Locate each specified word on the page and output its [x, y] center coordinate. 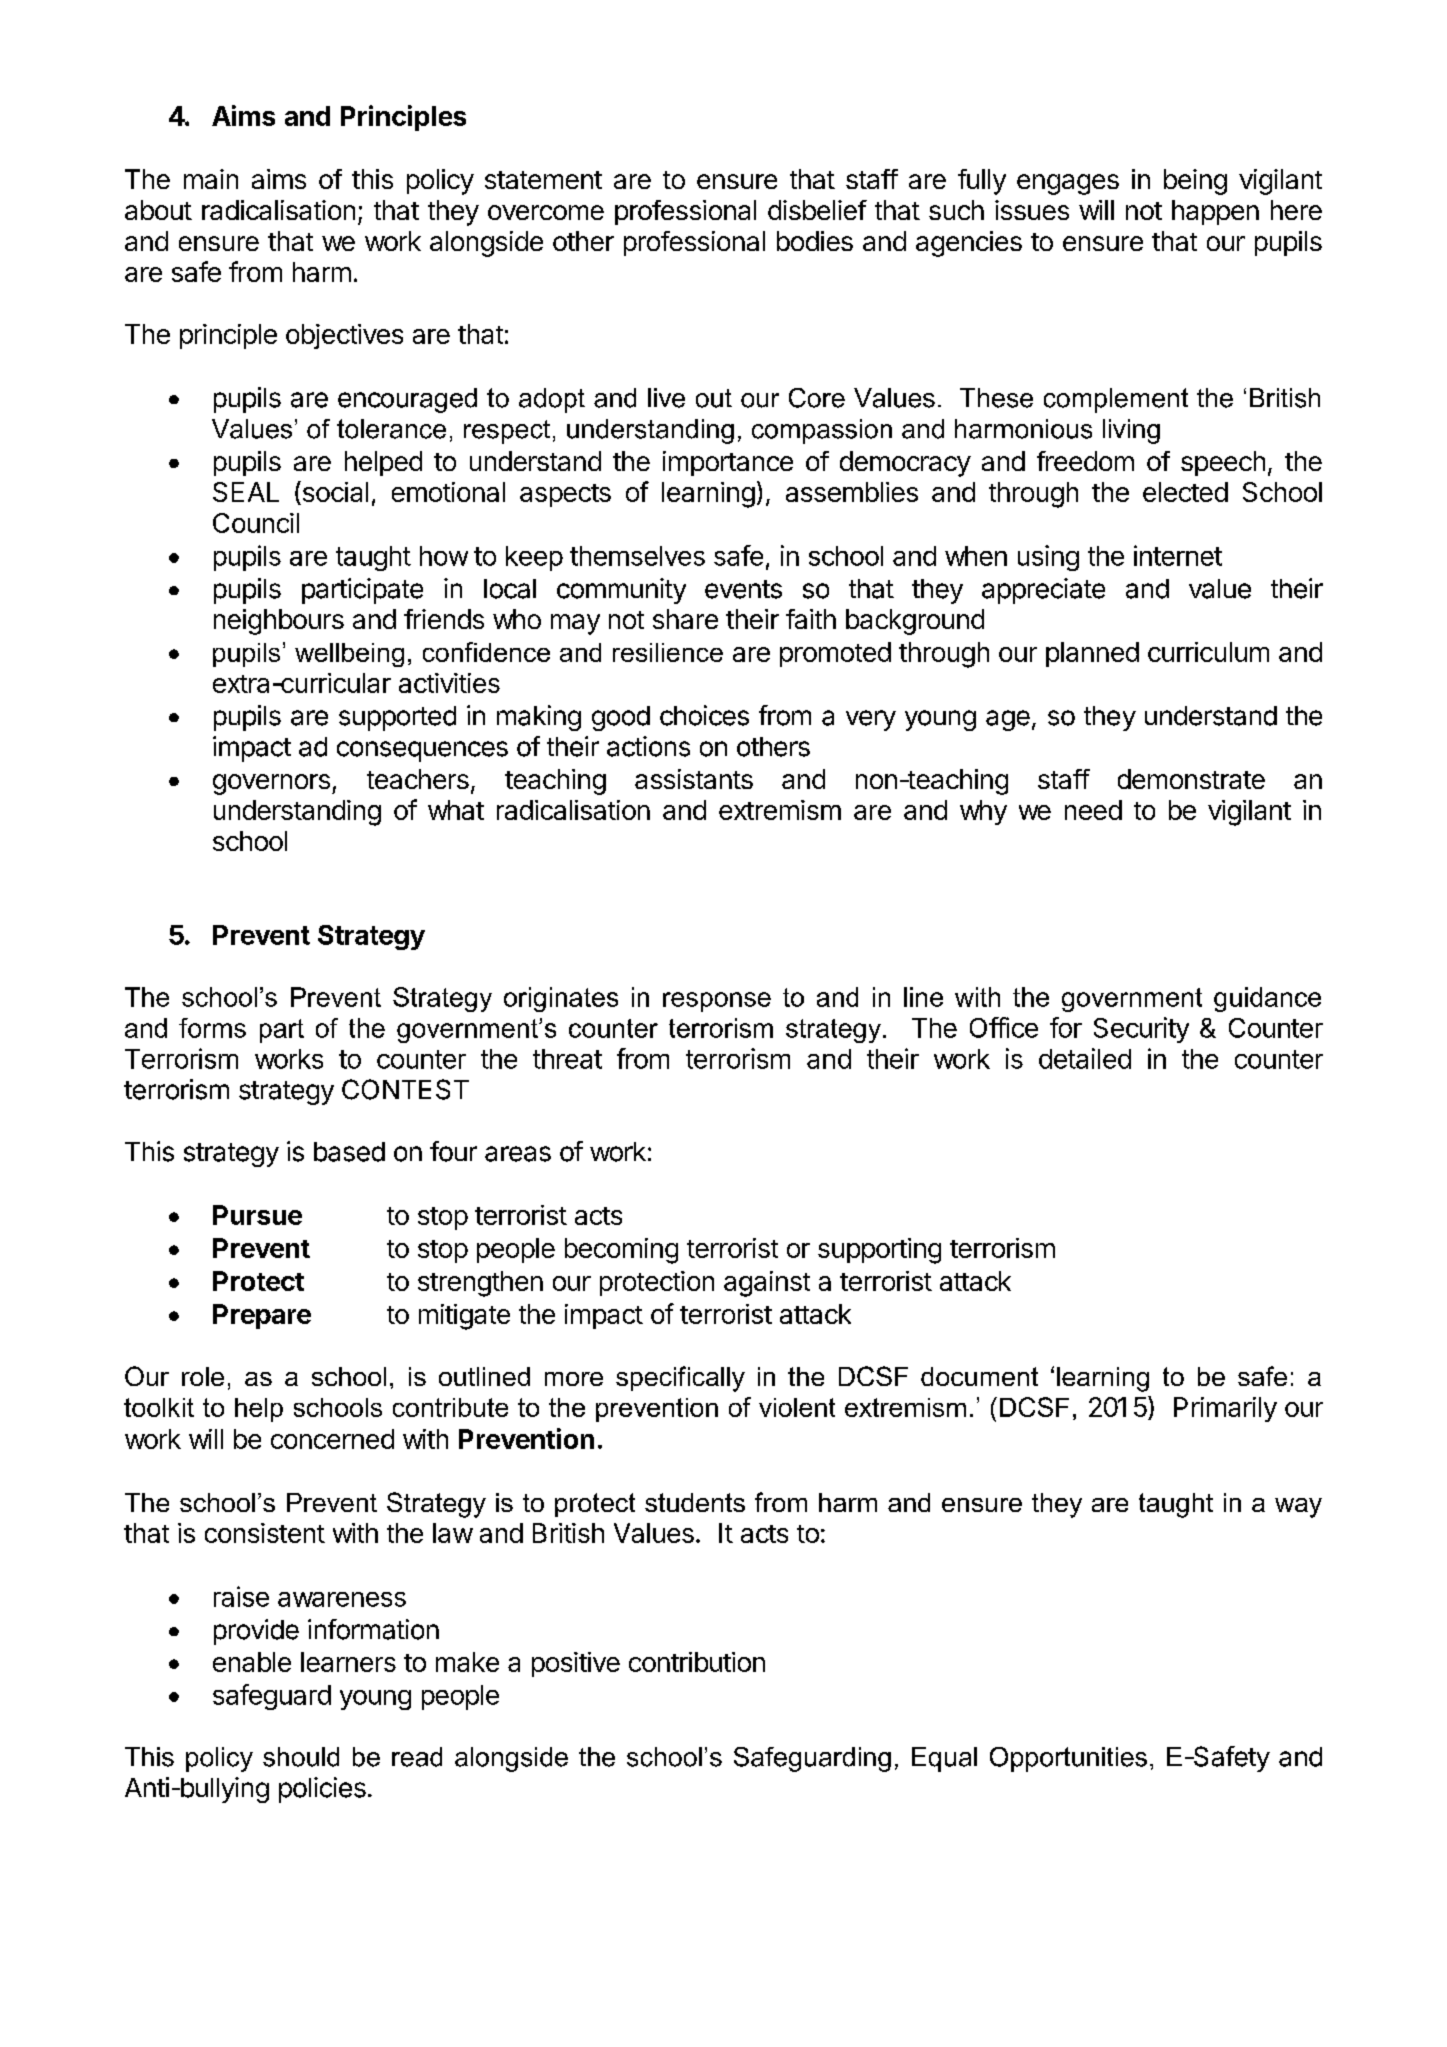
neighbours [279, 622]
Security [1141, 1030]
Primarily [1225, 1409]
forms [212, 1028]
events [743, 589]
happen [1215, 212]
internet [1178, 555]
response [717, 1002]
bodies [815, 241]
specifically [680, 1379]
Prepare [262, 1316]
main [211, 179]
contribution [697, 1662]
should [301, 1757]
